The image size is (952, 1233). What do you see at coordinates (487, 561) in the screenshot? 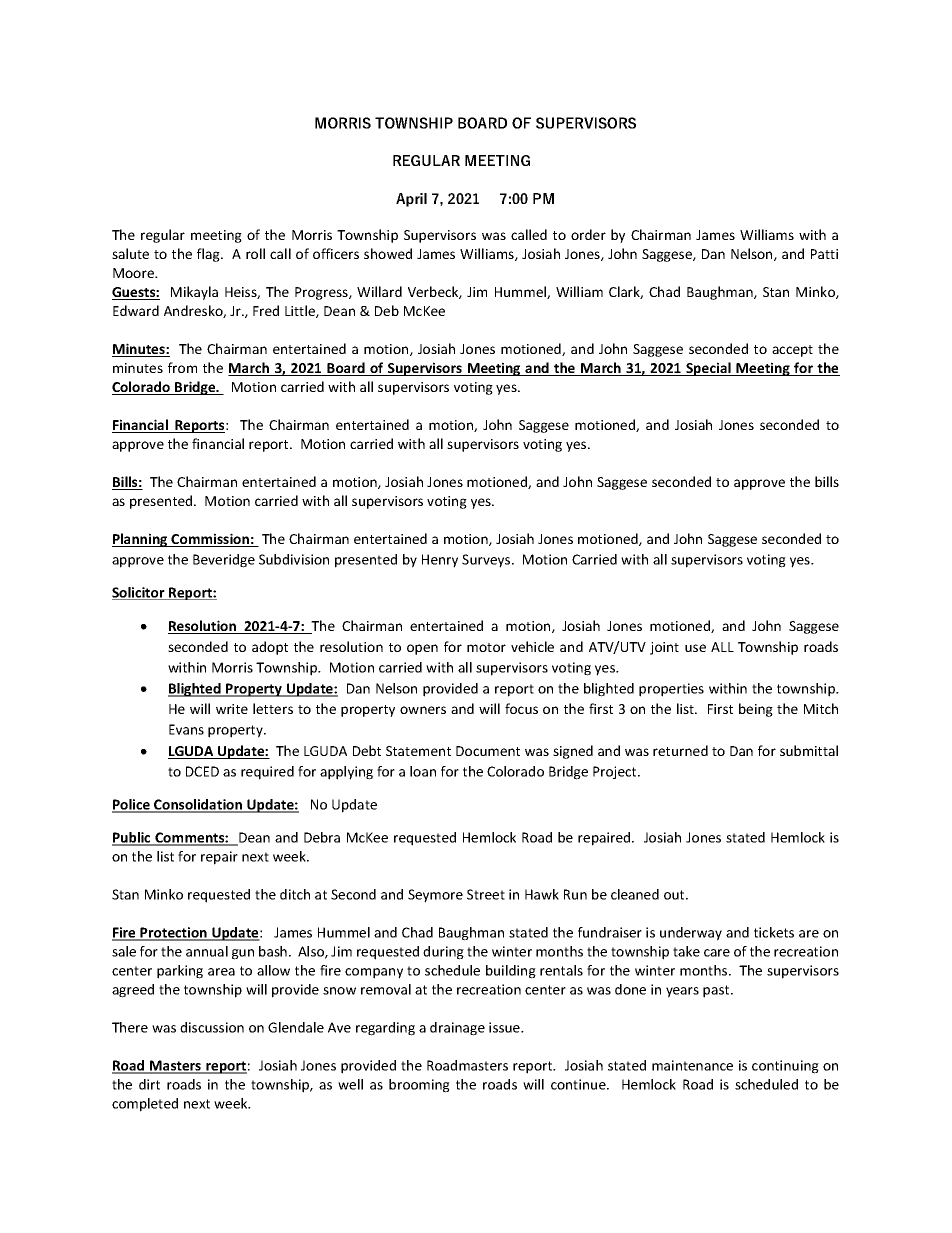
I see `Surveys` at bounding box center [487, 561].
